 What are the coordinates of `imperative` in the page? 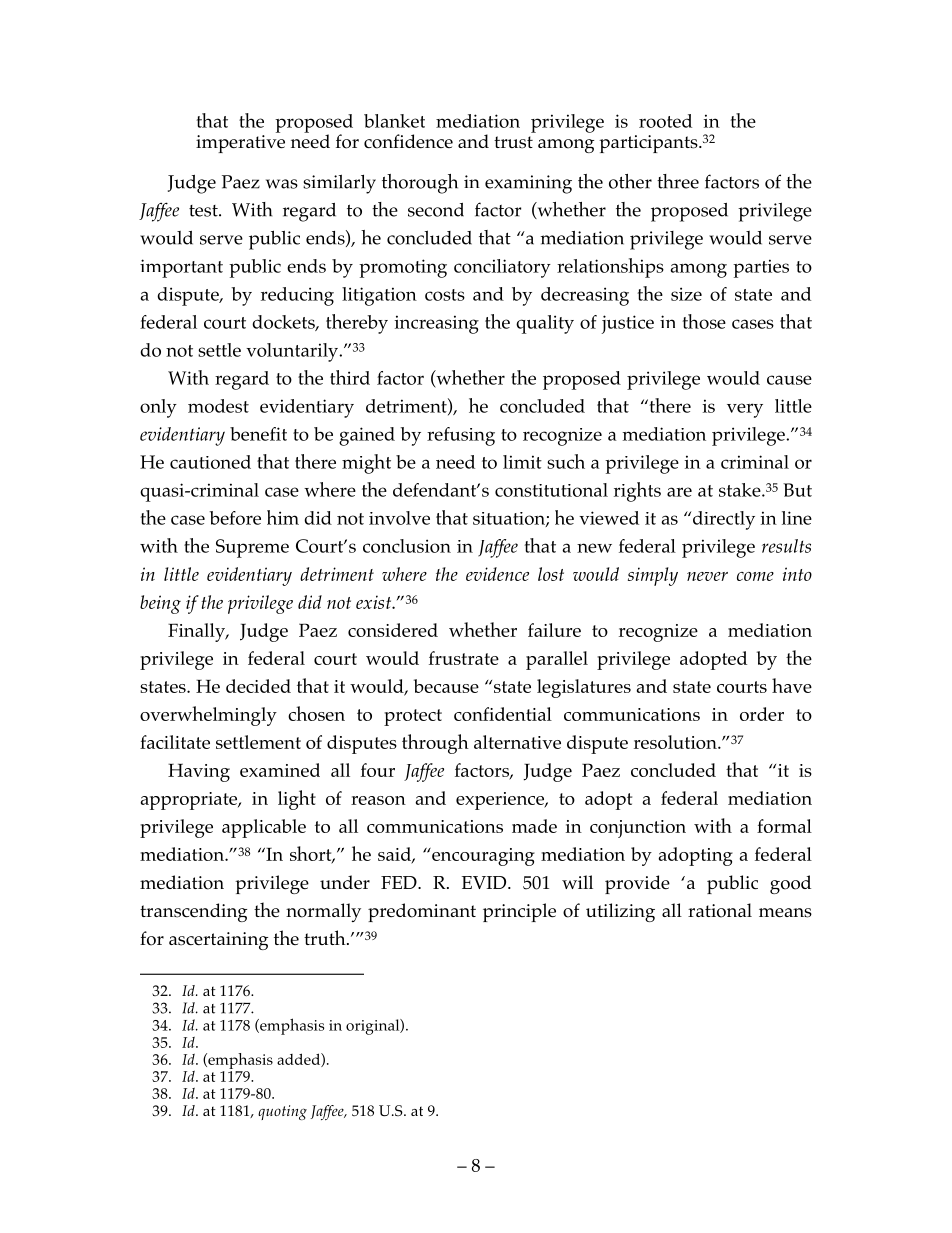 It's located at (240, 144).
